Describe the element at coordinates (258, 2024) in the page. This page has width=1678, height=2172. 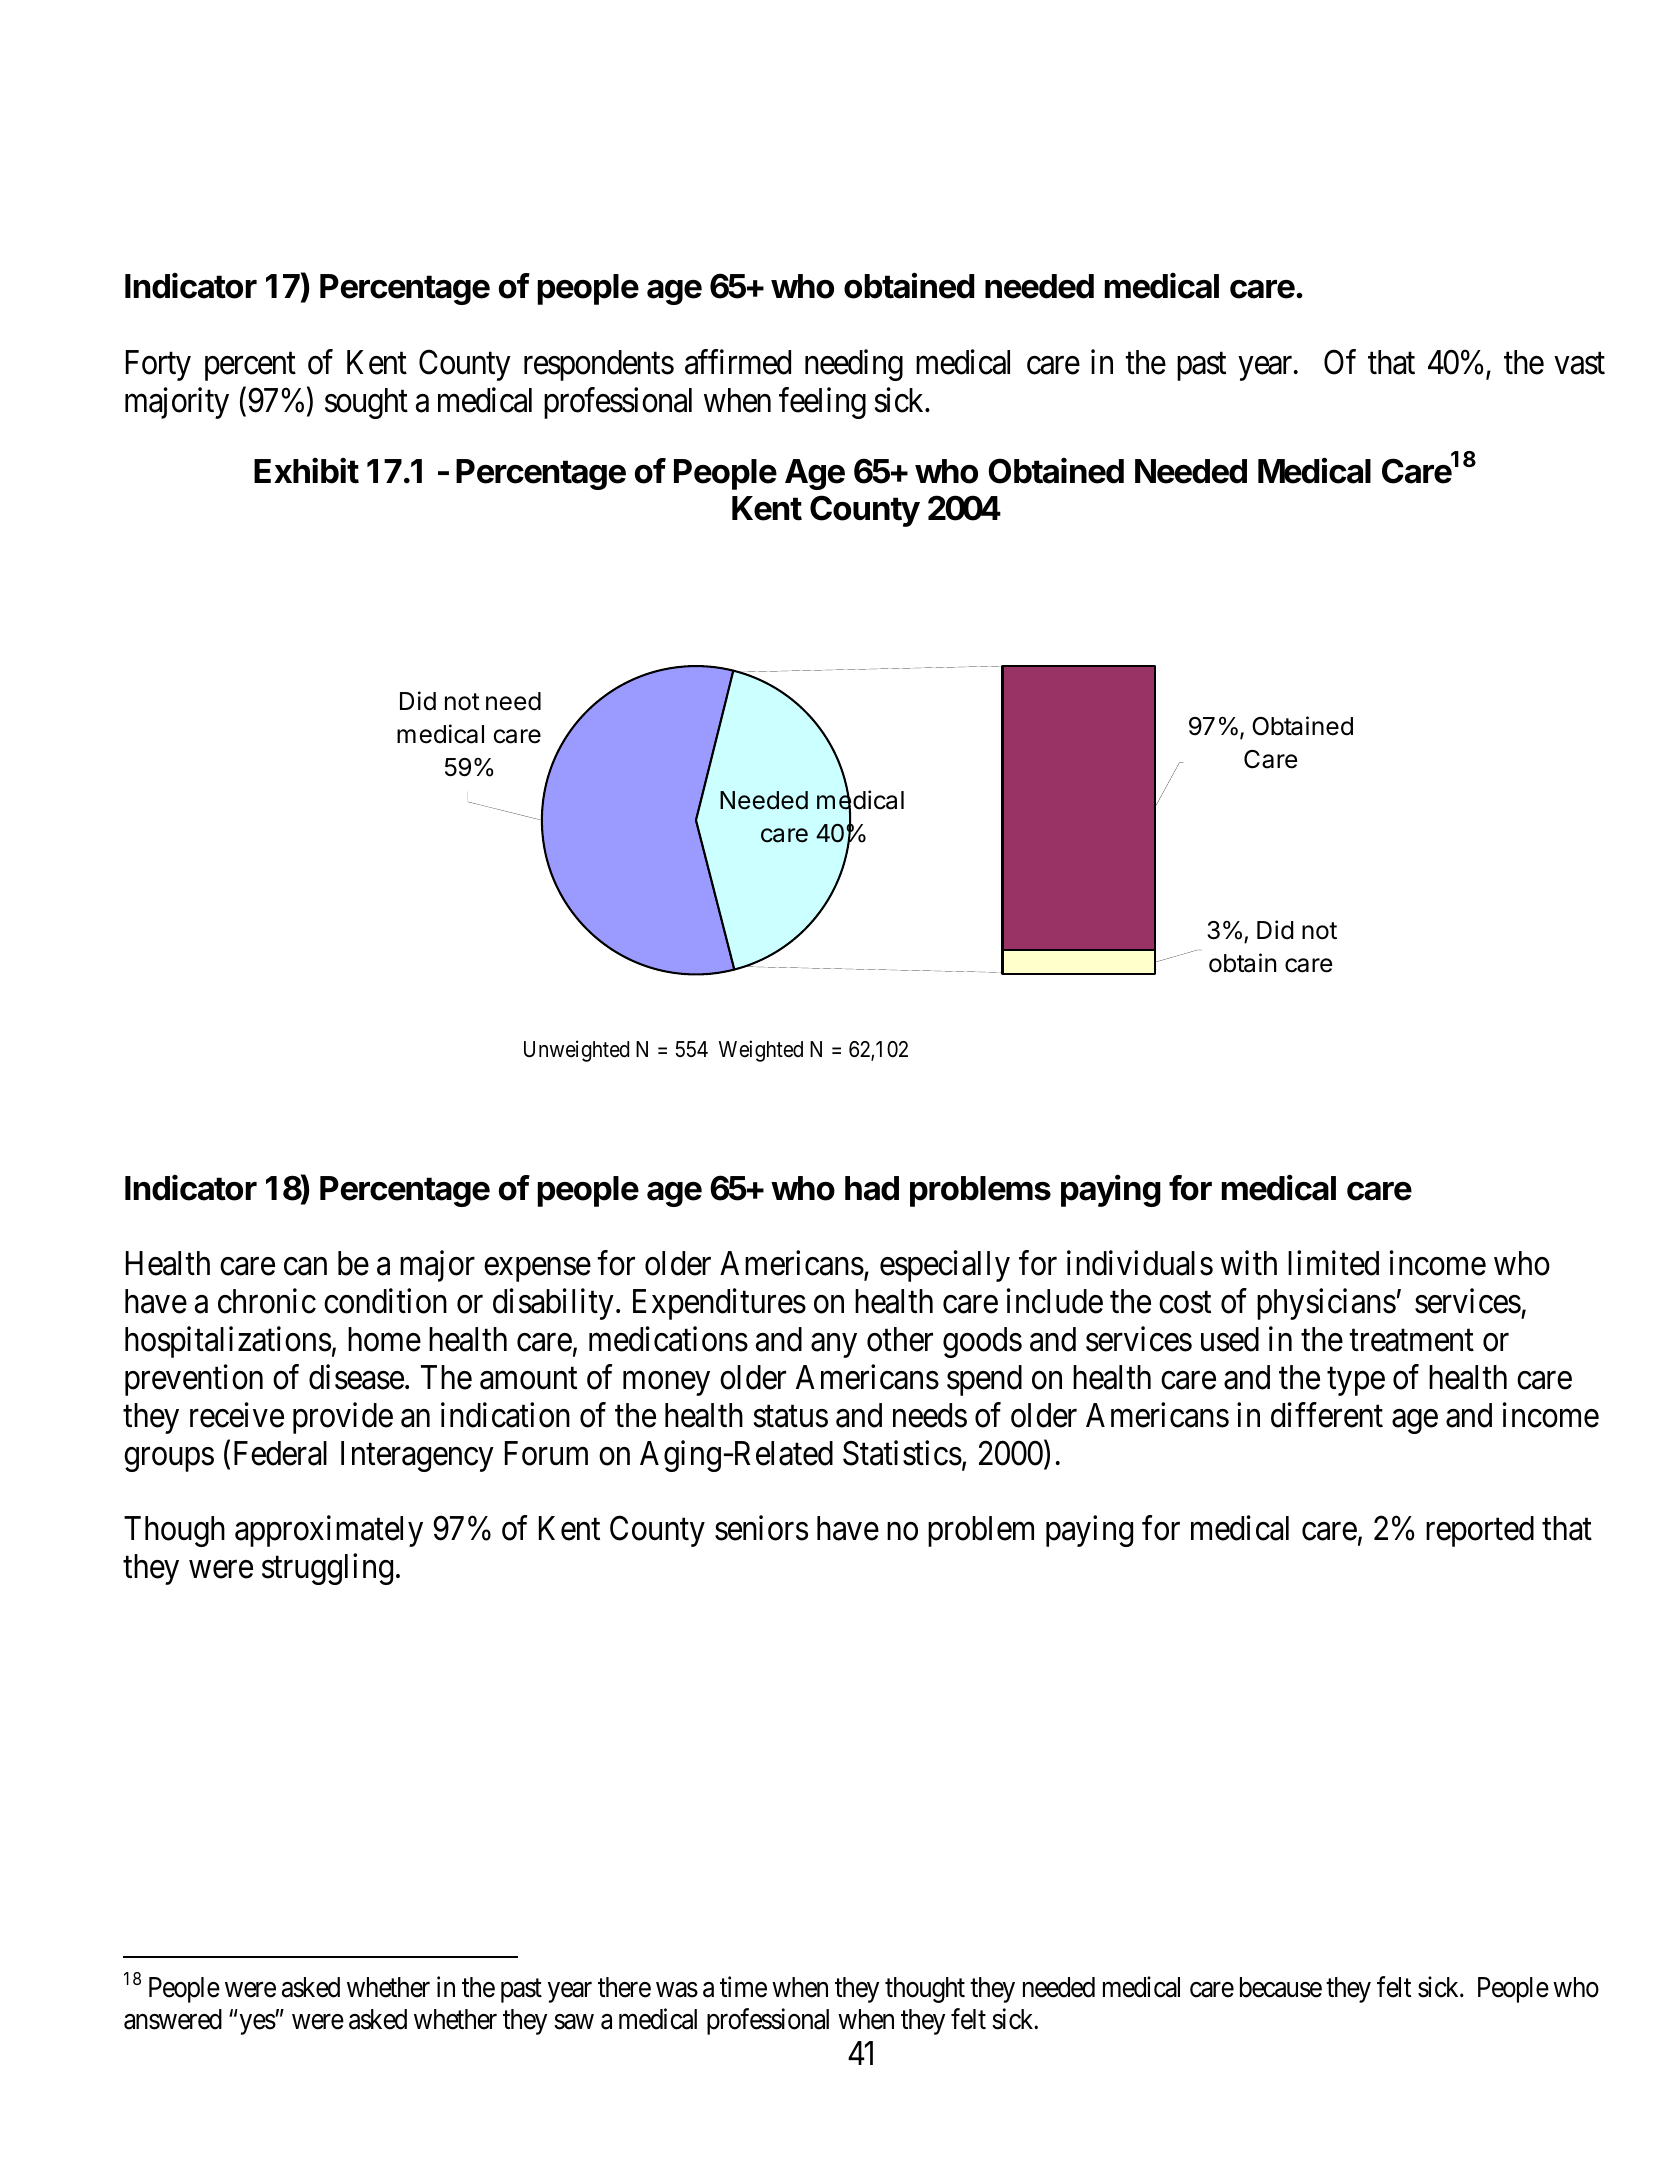
I see `yes` at that location.
